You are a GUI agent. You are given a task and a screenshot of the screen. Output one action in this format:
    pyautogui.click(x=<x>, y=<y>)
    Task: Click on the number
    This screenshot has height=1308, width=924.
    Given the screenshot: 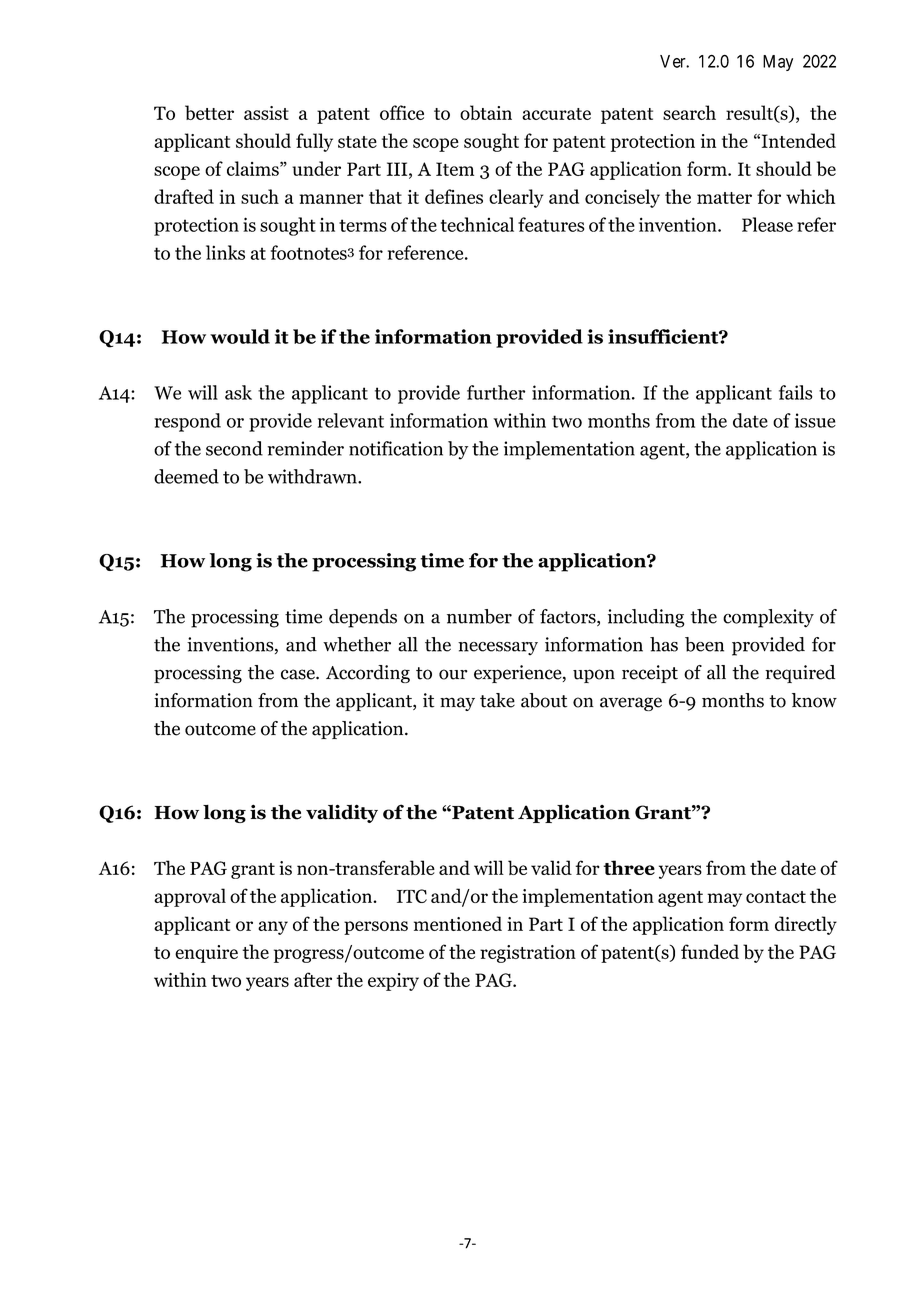 What is the action you would take?
    pyautogui.click(x=479, y=616)
